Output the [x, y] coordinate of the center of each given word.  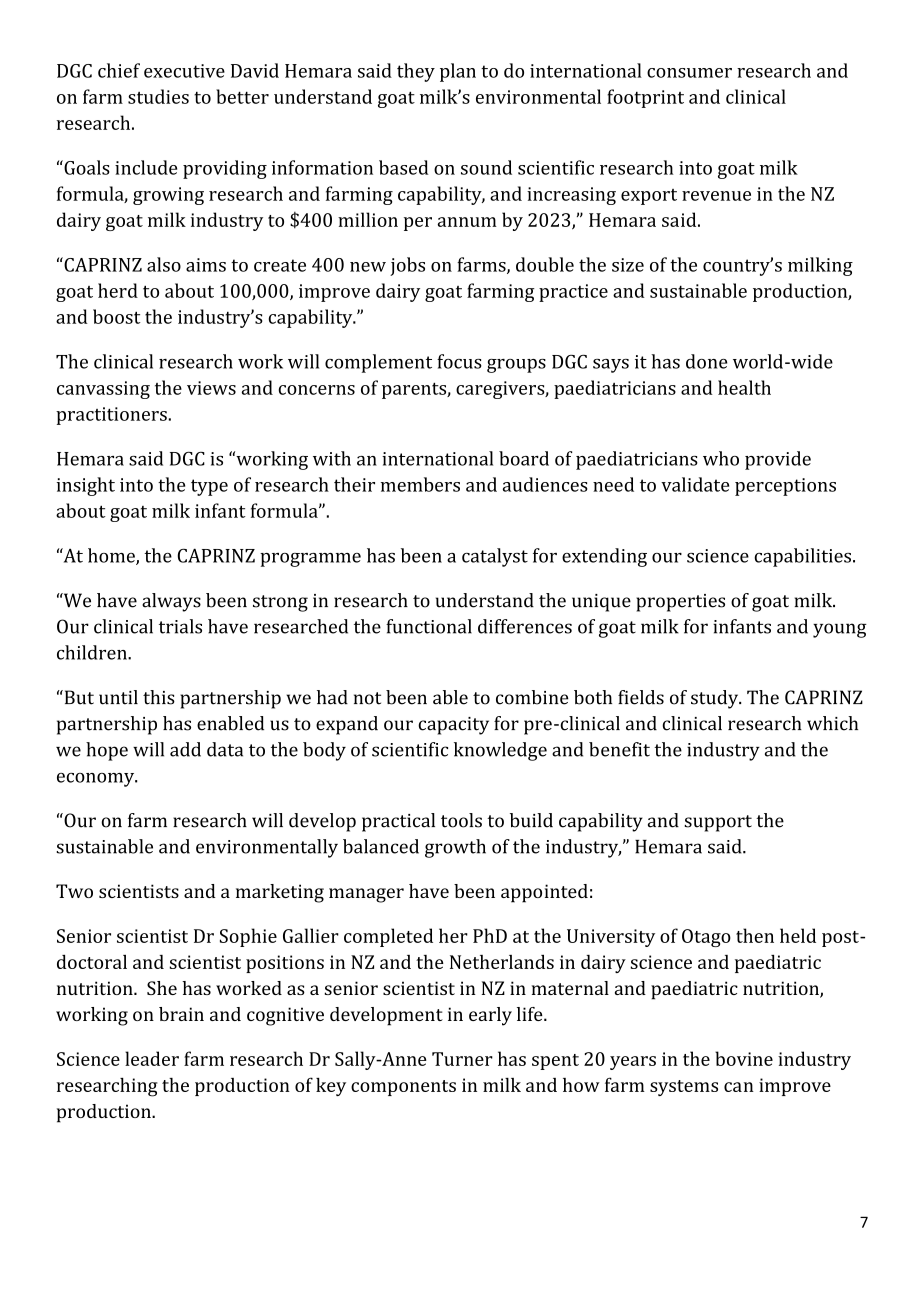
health [744, 387]
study [716, 699]
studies [158, 96]
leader [152, 1058]
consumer [689, 73]
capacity [453, 726]
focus [459, 361]
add [185, 749]
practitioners [111, 416]
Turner [462, 1059]
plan [458, 72]
